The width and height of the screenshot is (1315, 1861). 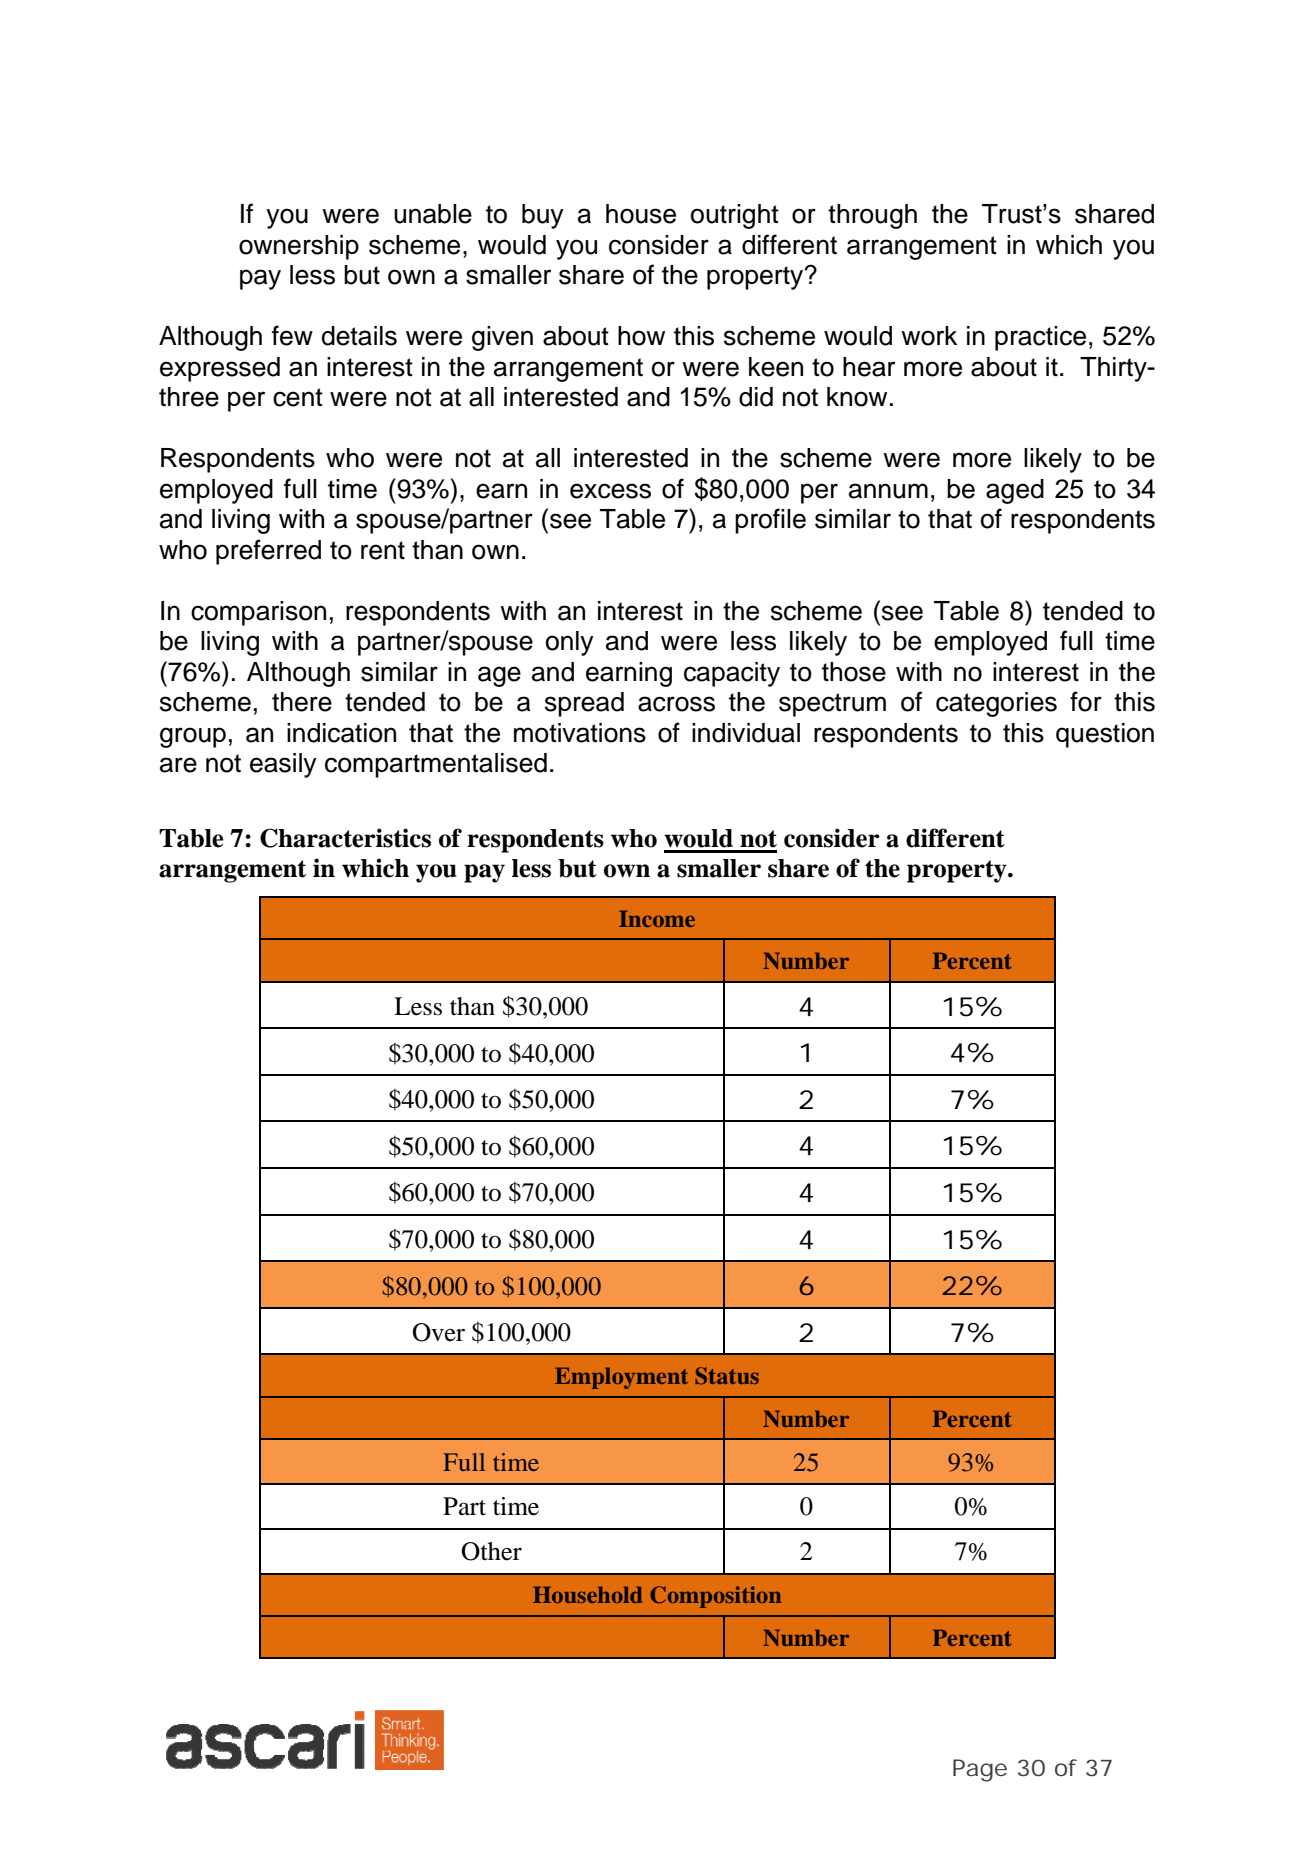 I want to click on practice, so click(x=1040, y=338).
